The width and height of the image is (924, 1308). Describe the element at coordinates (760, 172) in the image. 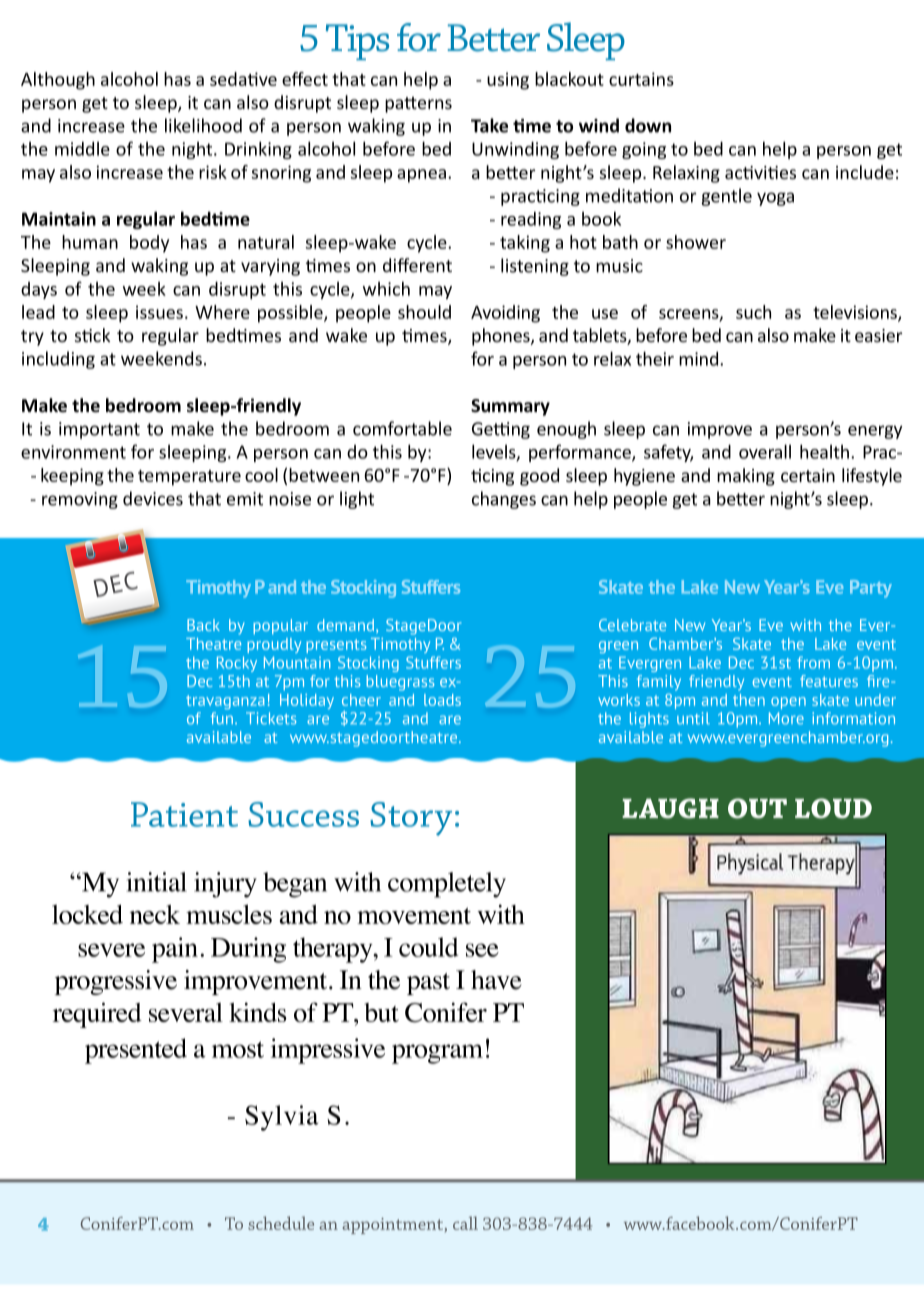

I see `activities` at that location.
